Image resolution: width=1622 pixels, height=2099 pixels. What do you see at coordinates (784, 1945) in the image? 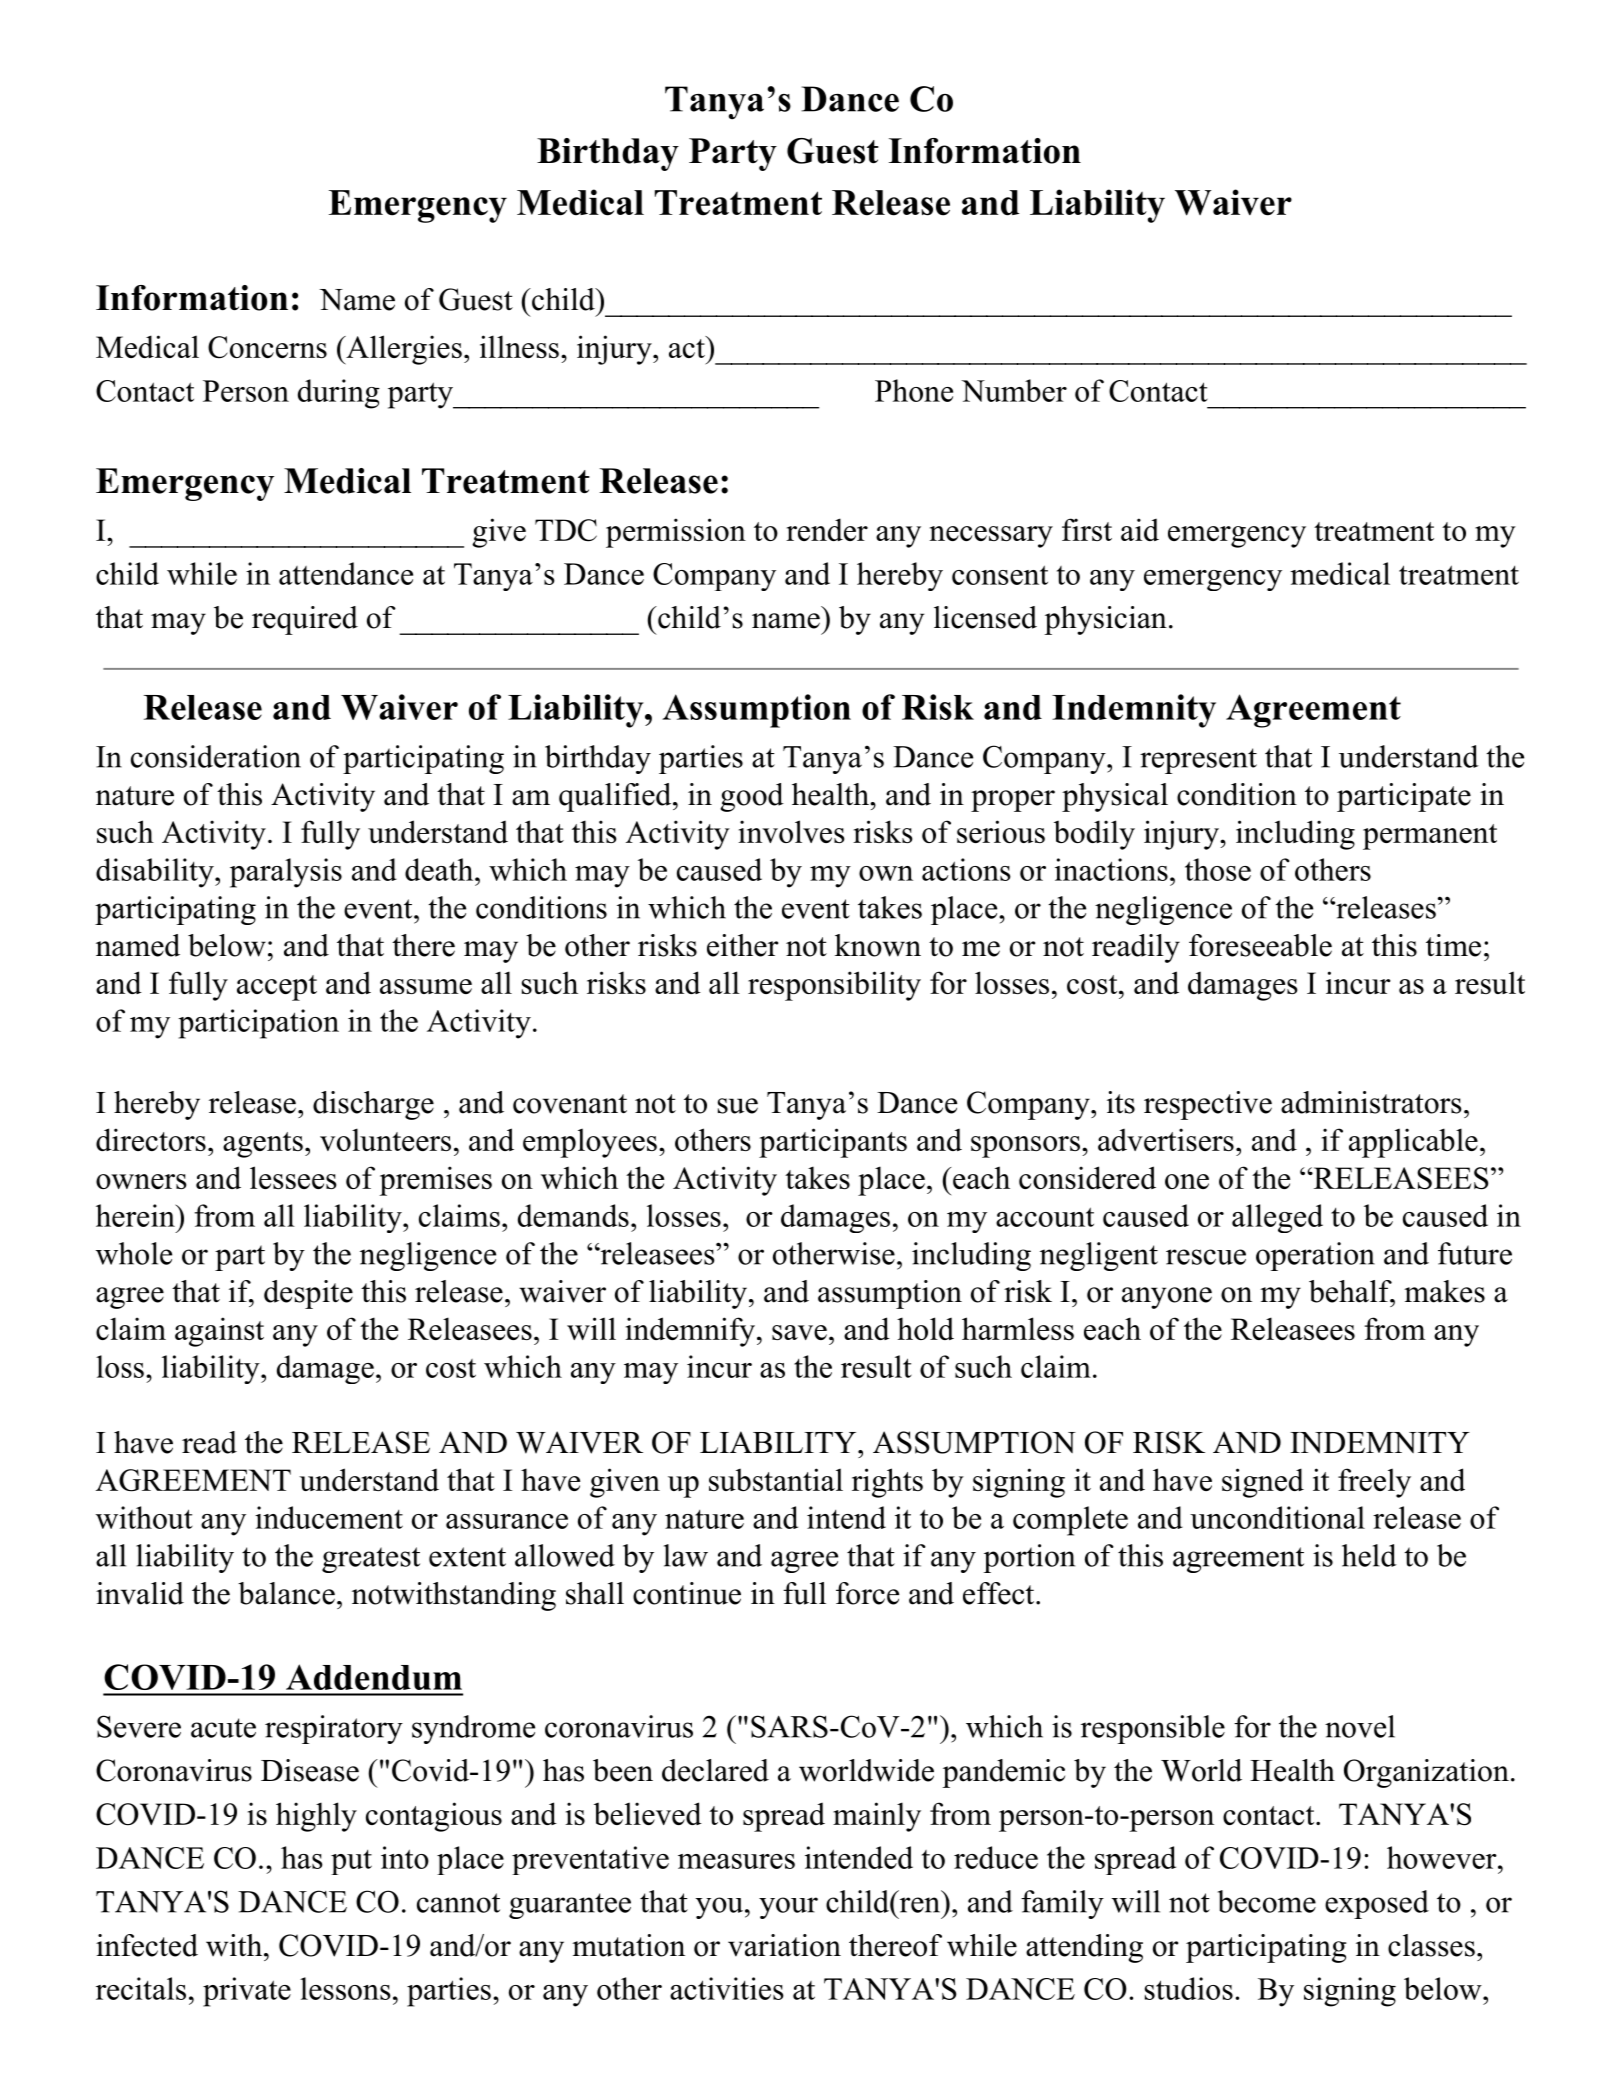
I see `variation` at bounding box center [784, 1945].
